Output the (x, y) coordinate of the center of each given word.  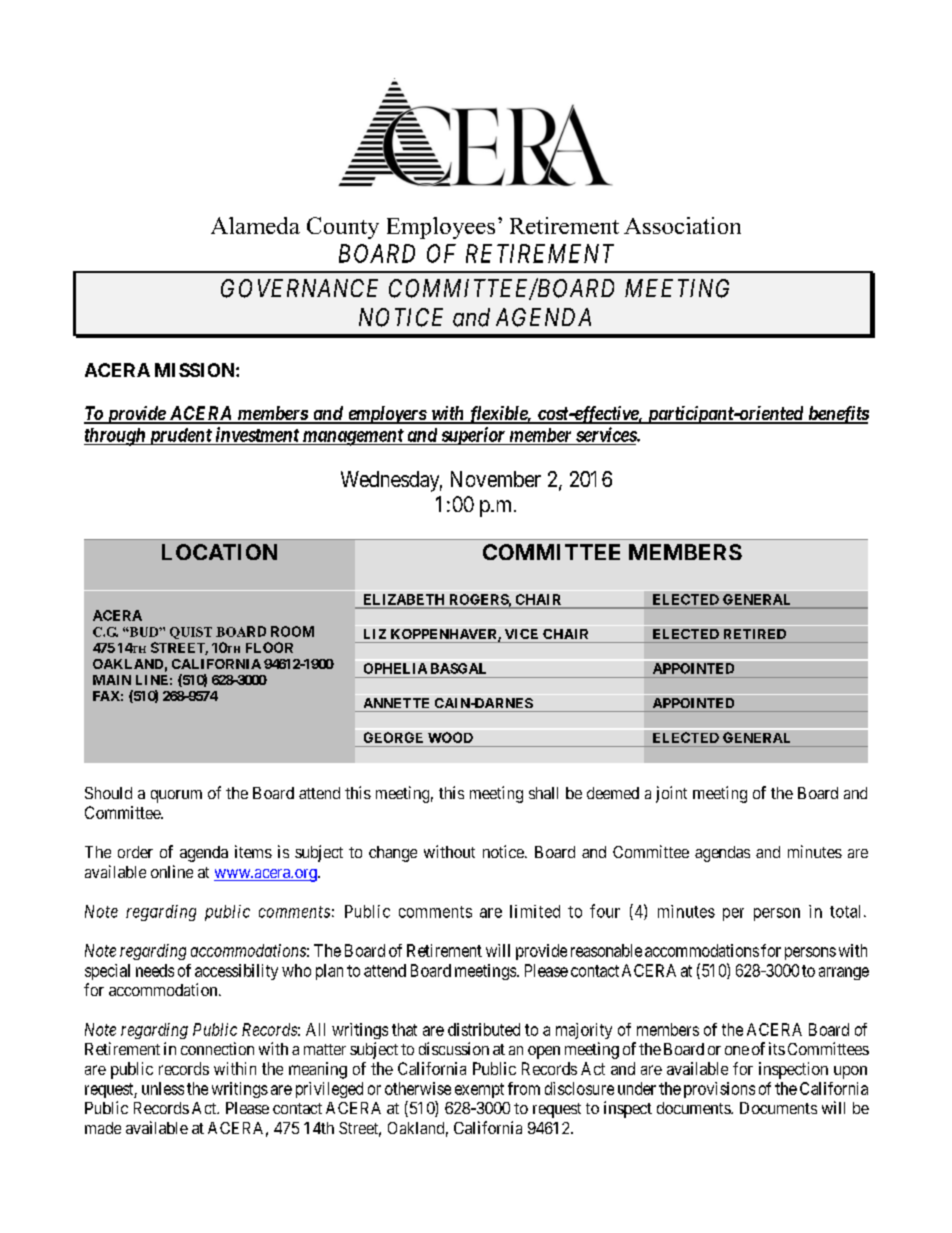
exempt (479, 1090)
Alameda (255, 225)
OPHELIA (395, 668)
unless (163, 1088)
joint (671, 794)
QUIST (191, 633)
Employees (441, 228)
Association (682, 225)
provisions (719, 1090)
